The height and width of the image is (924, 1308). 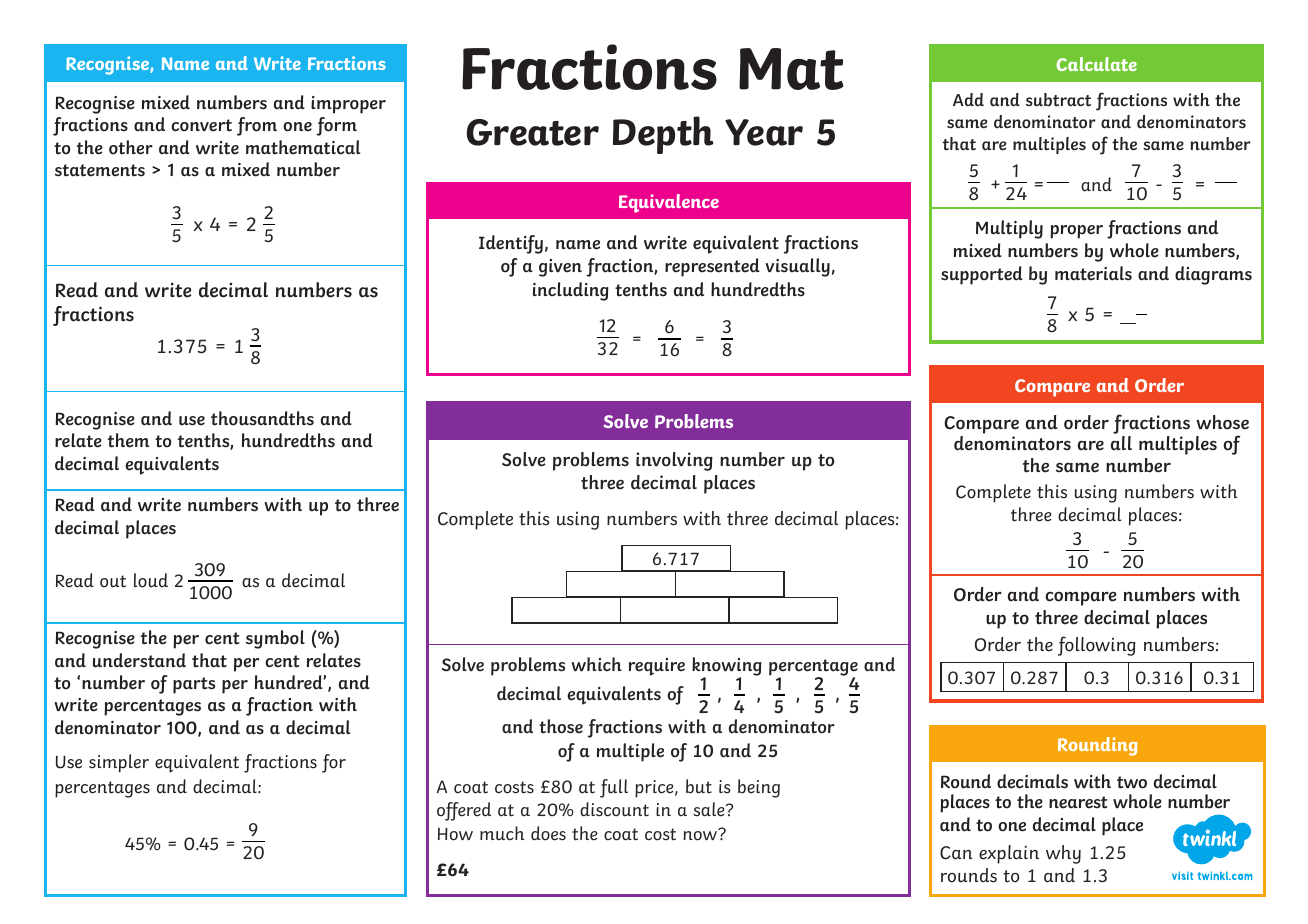 What do you see at coordinates (674, 461) in the image?
I see `involving` at bounding box center [674, 461].
